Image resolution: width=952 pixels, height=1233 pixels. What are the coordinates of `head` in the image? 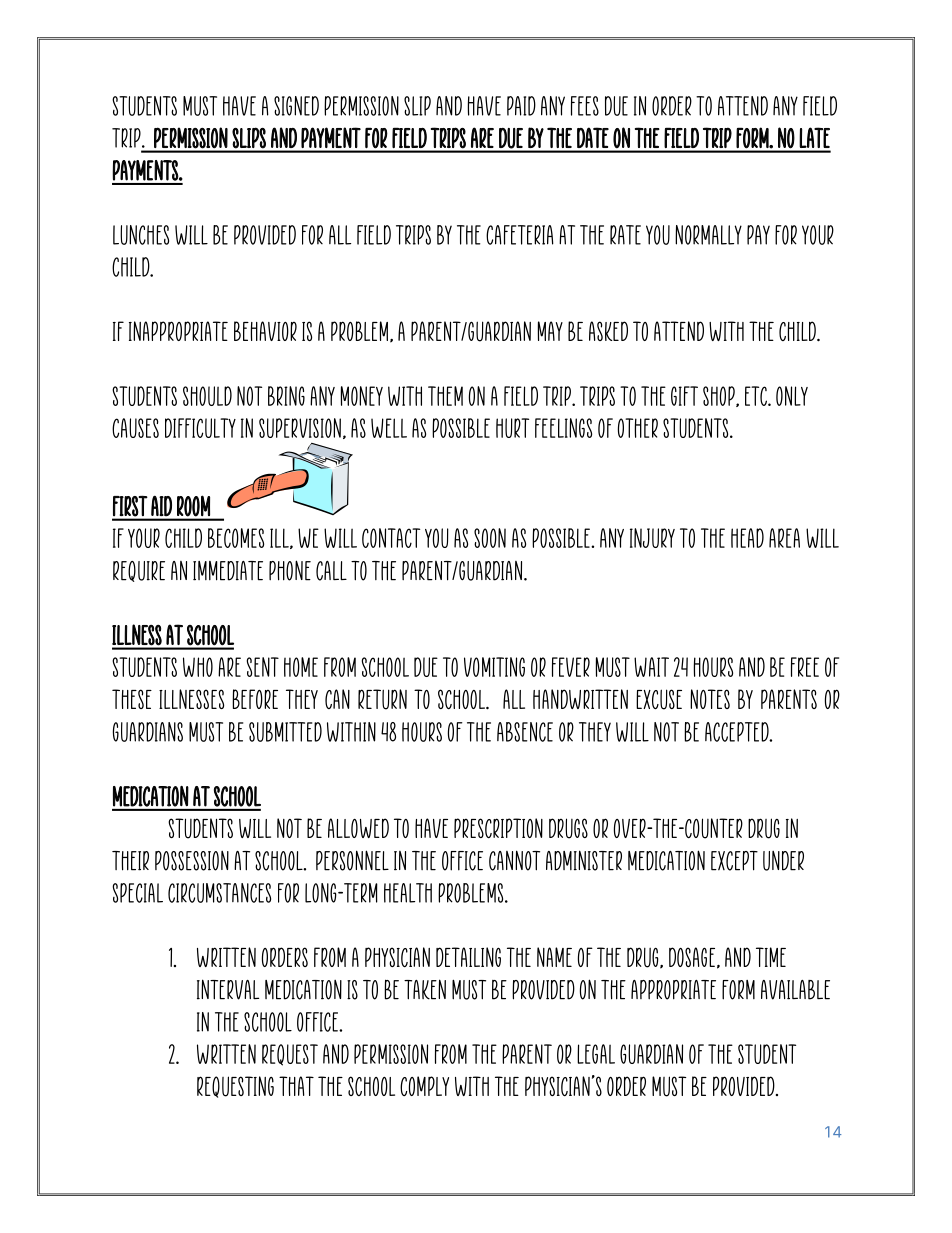 It's located at (747, 538).
